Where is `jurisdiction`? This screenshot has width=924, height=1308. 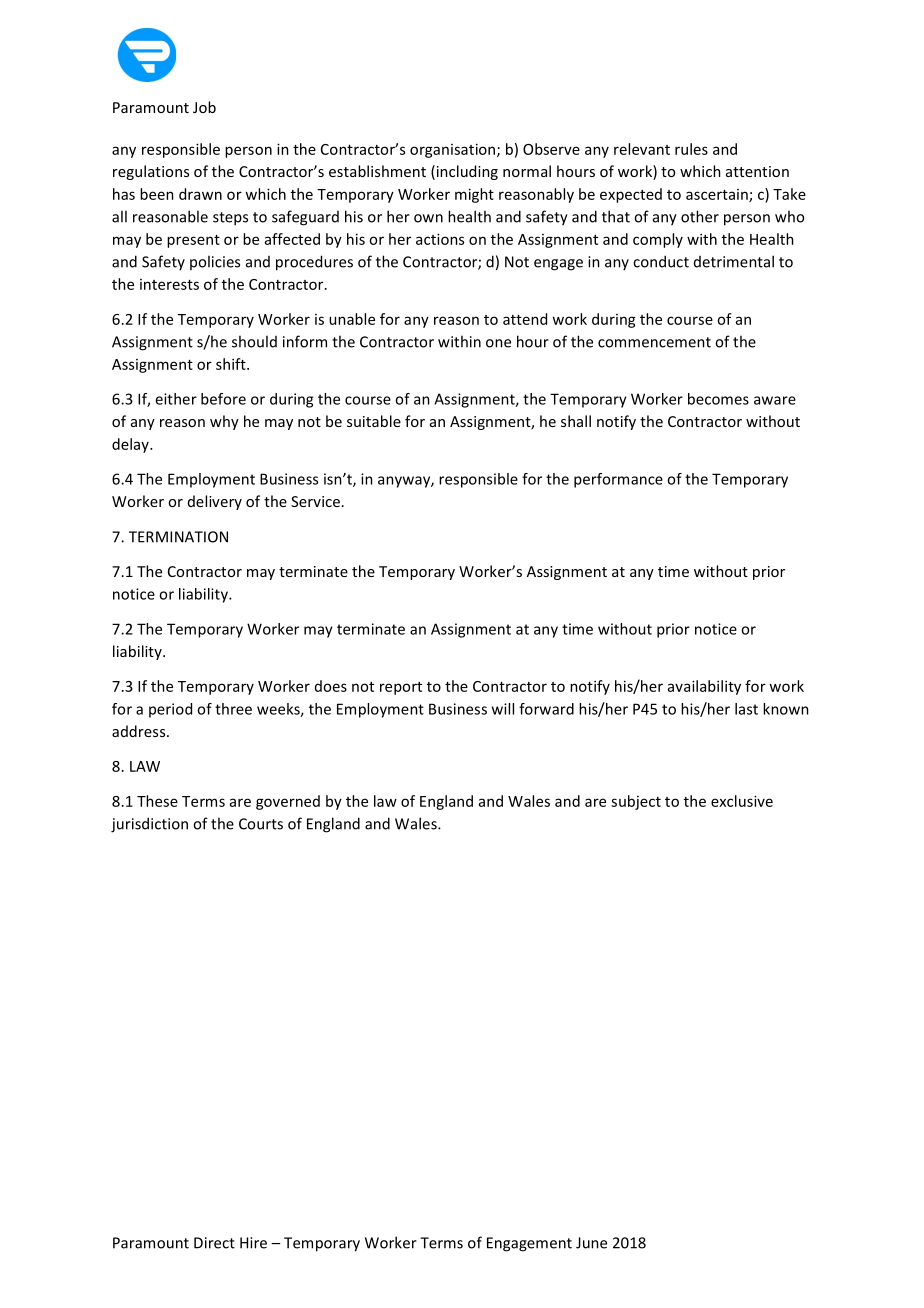 jurisdiction is located at coordinates (149, 825).
